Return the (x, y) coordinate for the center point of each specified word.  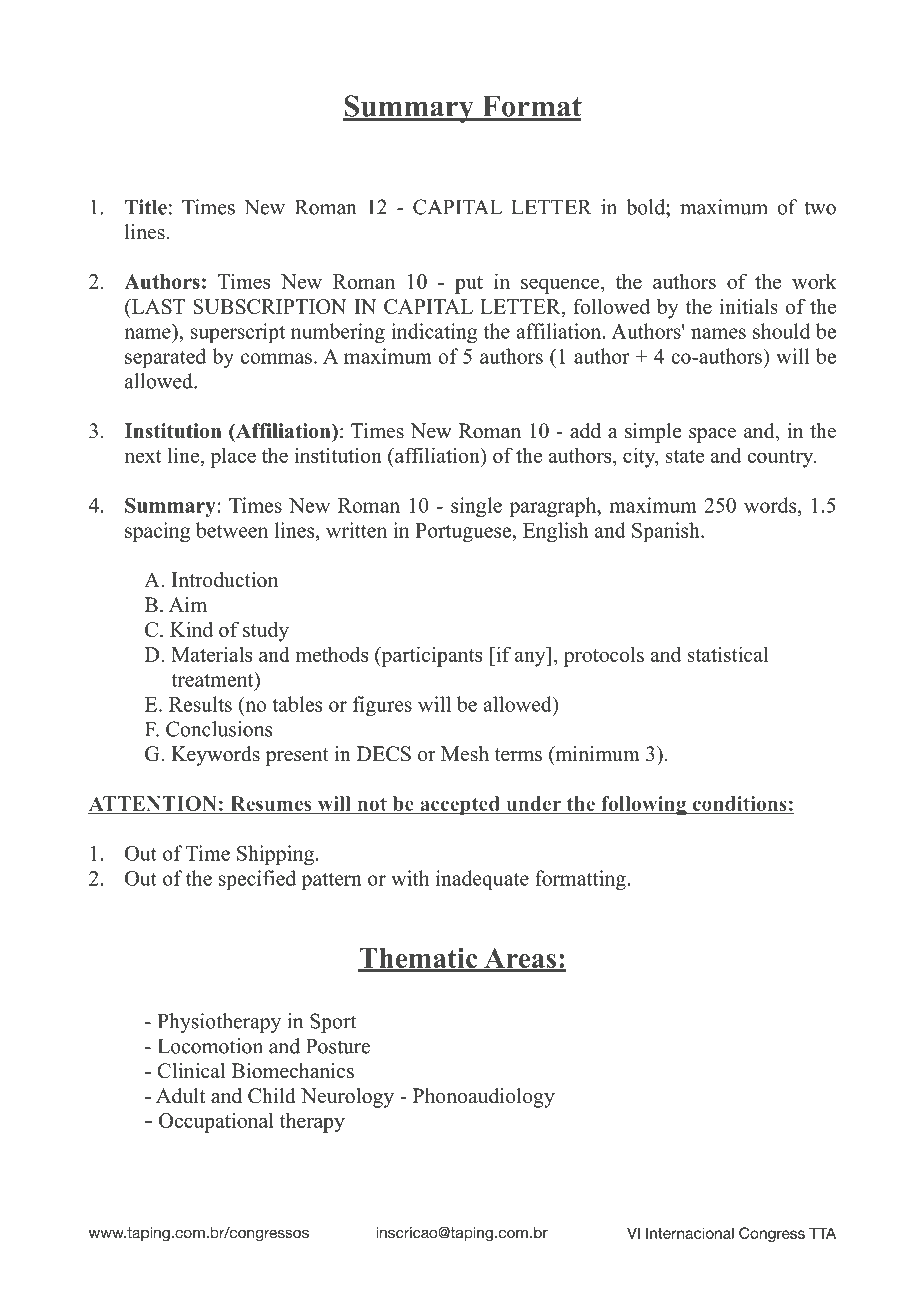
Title (146, 207)
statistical (728, 654)
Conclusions (219, 729)
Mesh (465, 754)
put (469, 285)
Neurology (347, 1098)
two (820, 208)
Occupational (216, 1122)
